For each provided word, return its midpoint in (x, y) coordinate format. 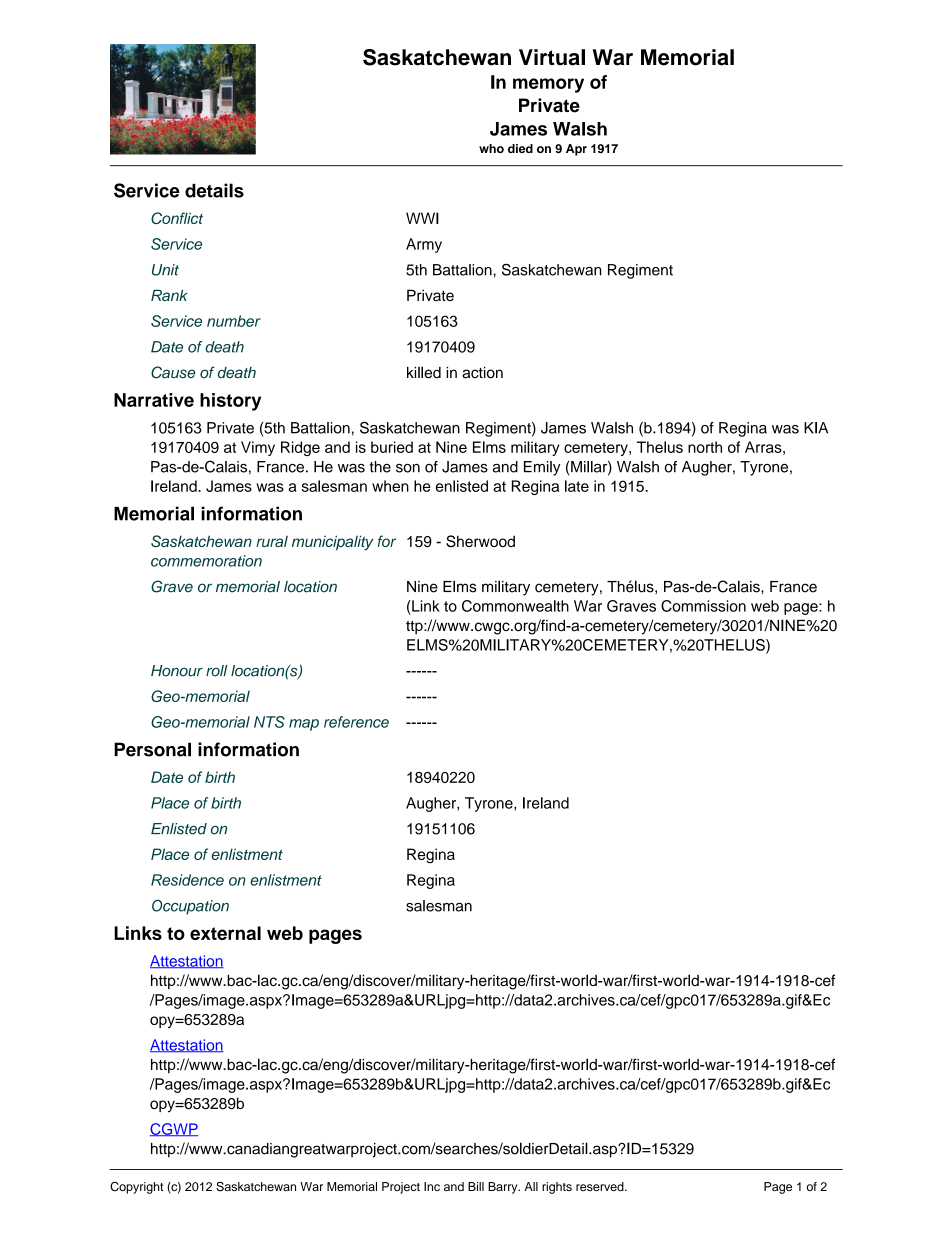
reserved (601, 1186)
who (491, 148)
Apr (576, 150)
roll (216, 671)
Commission (703, 606)
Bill (476, 1186)
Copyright (136, 1188)
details (214, 190)
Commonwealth (515, 606)
